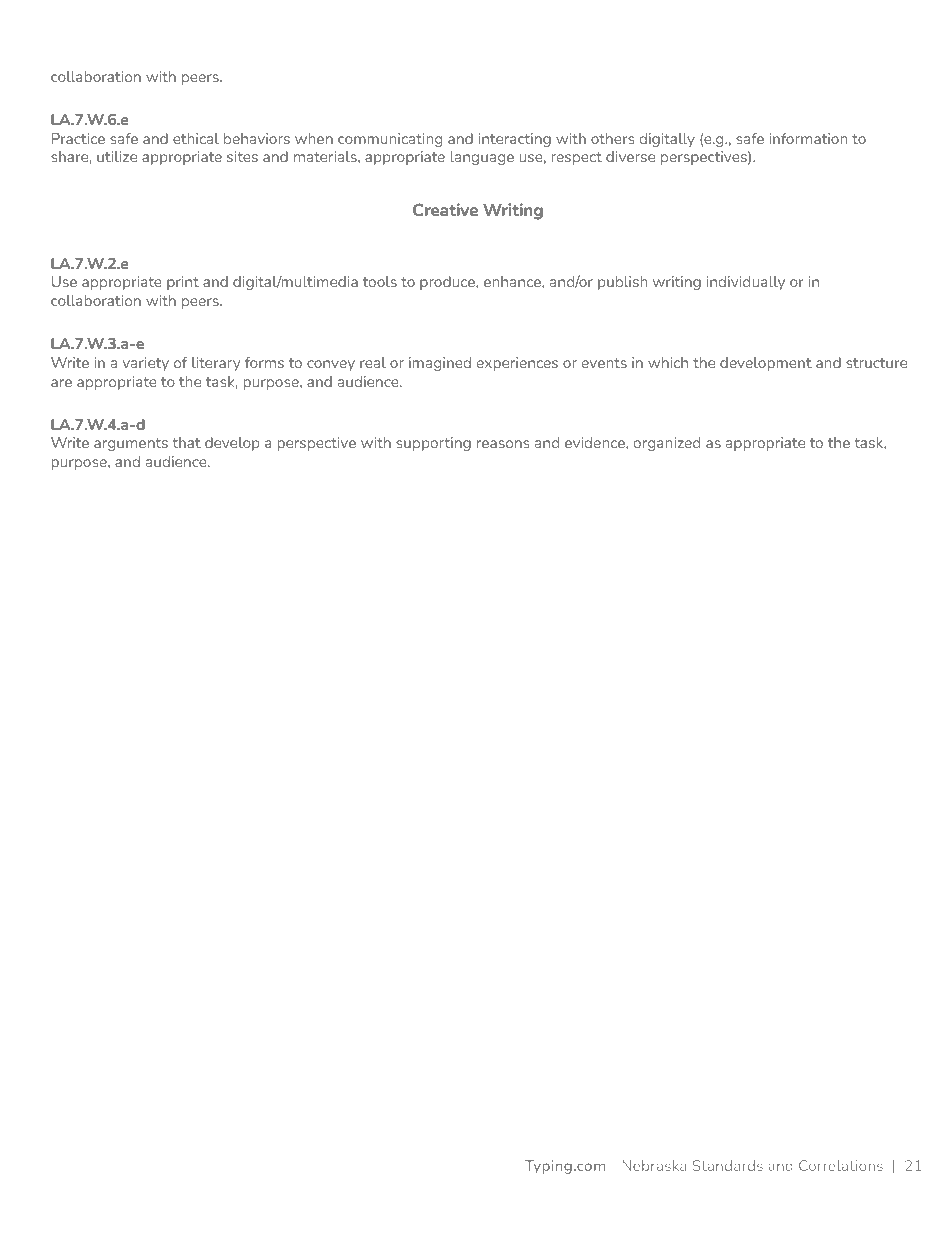 This screenshot has height=1233, width=952. Describe the element at coordinates (196, 138) in the screenshot. I see `ethical` at that location.
